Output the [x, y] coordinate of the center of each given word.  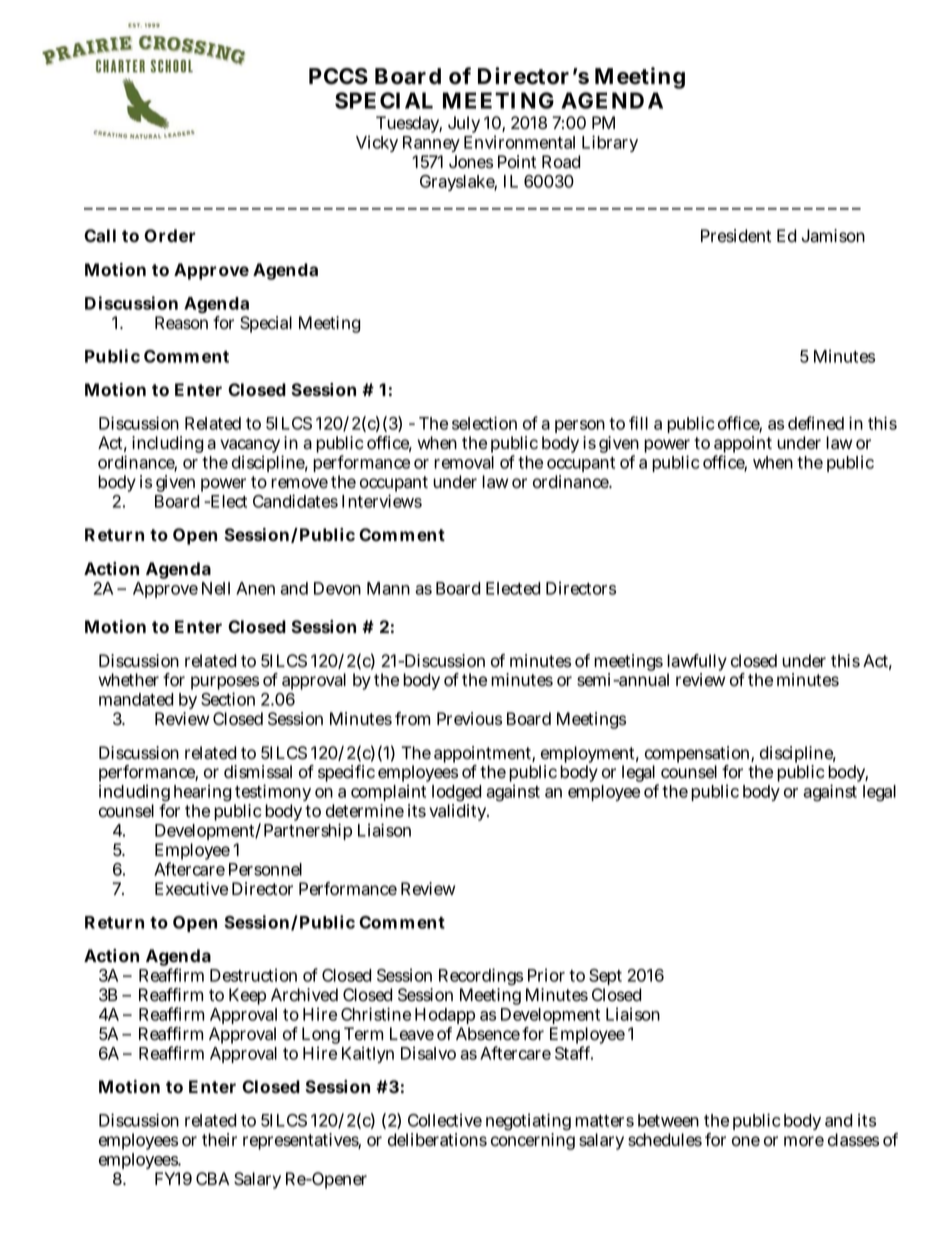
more [804, 1141]
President [736, 236]
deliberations [437, 1140]
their [219, 1140]
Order [170, 235]
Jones [471, 162]
